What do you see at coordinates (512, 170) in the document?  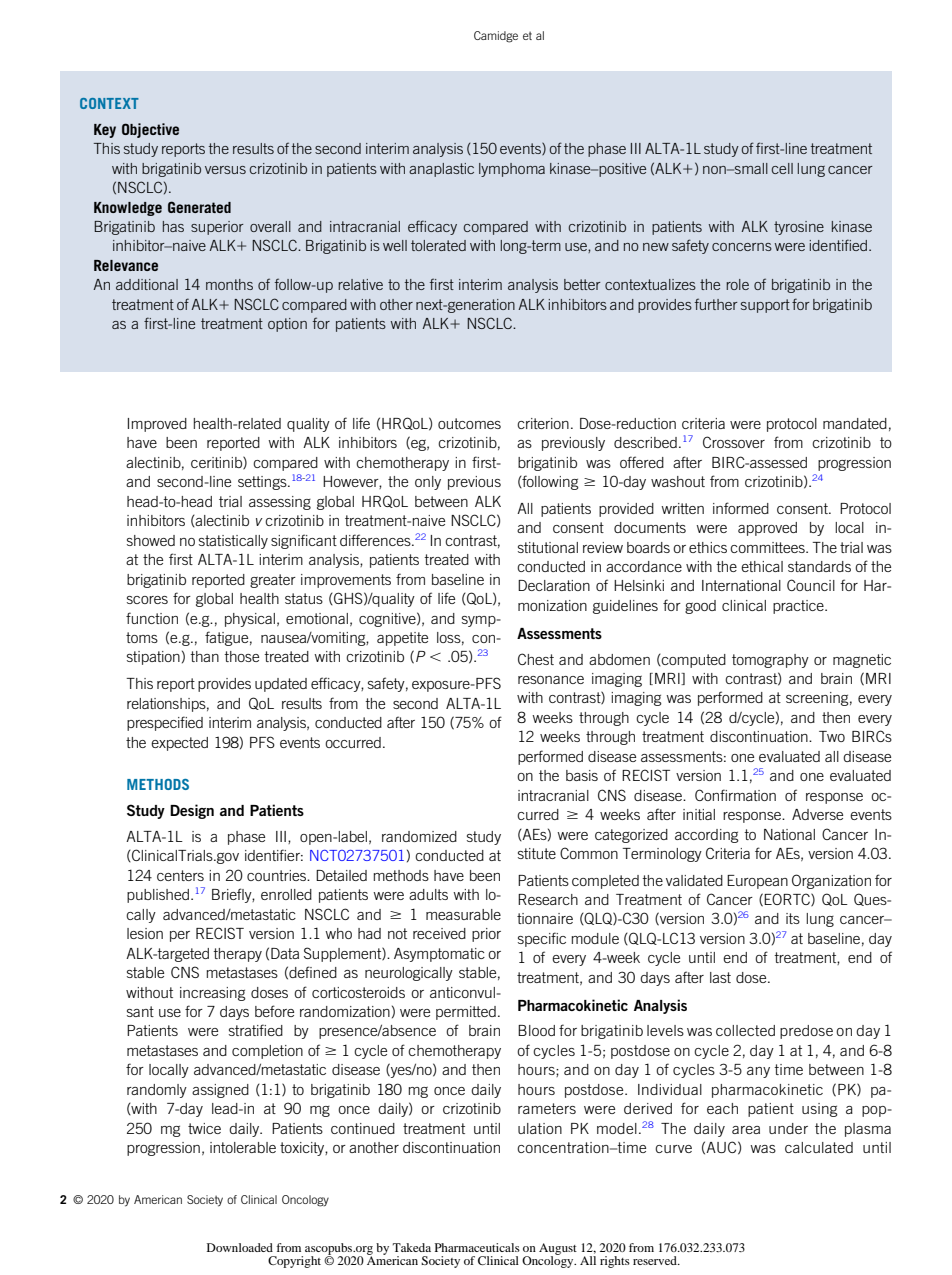 I see `lymphoma` at bounding box center [512, 170].
